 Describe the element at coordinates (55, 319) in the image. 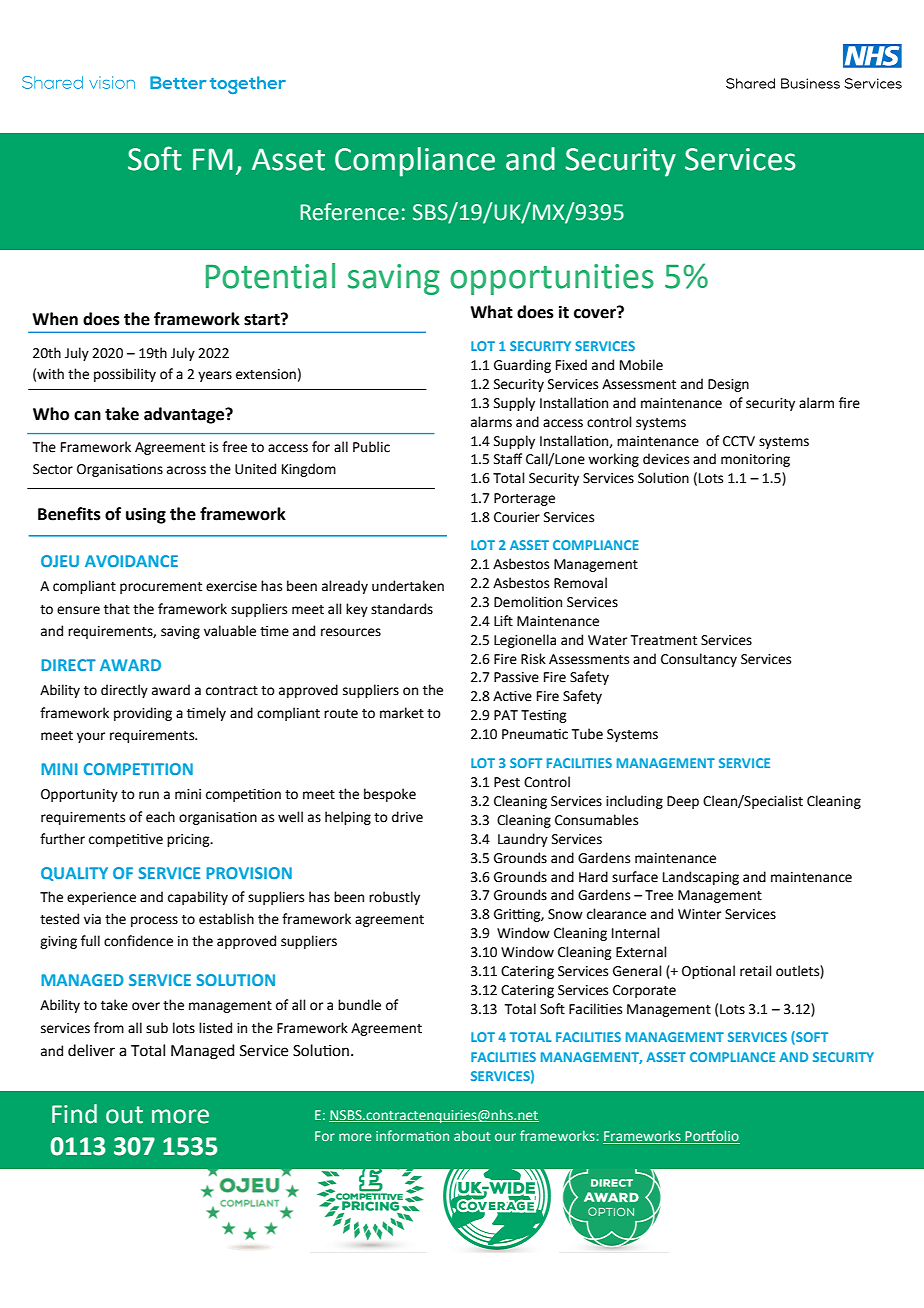

I see `When` at that location.
